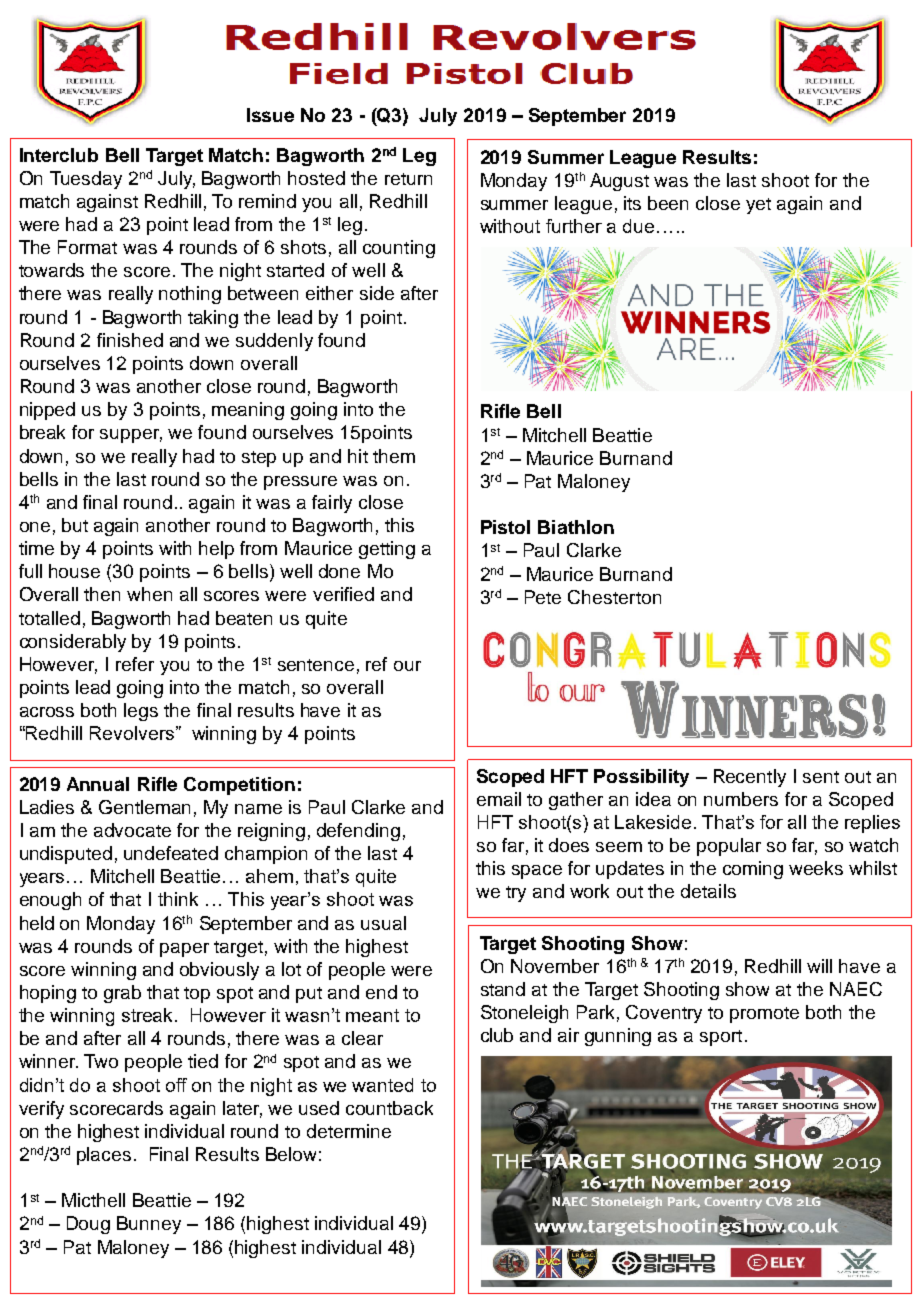 The image size is (922, 1316). What do you see at coordinates (104, 1156) in the image?
I see `places` at bounding box center [104, 1156].
